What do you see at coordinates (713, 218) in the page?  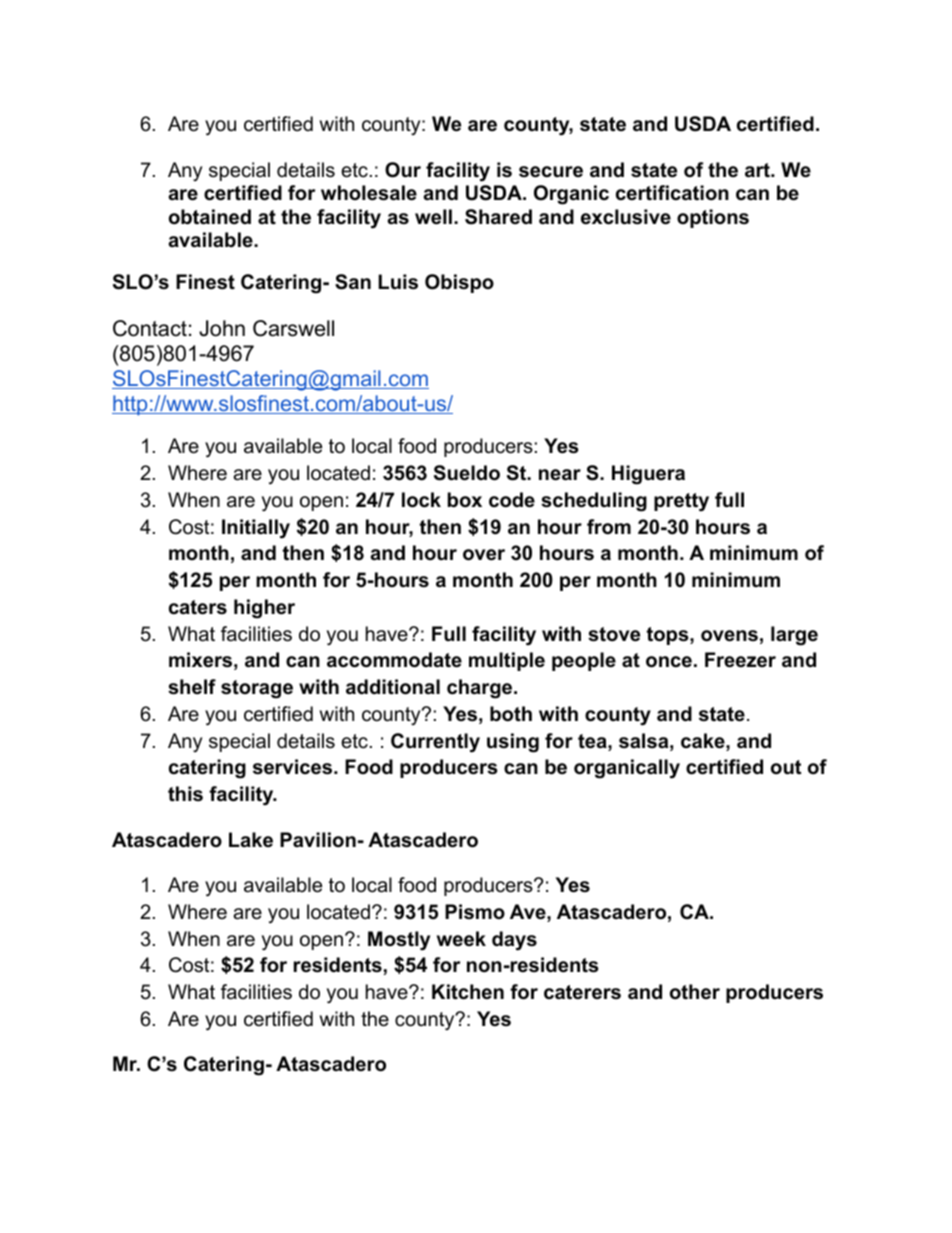 I see `options` at bounding box center [713, 218].
